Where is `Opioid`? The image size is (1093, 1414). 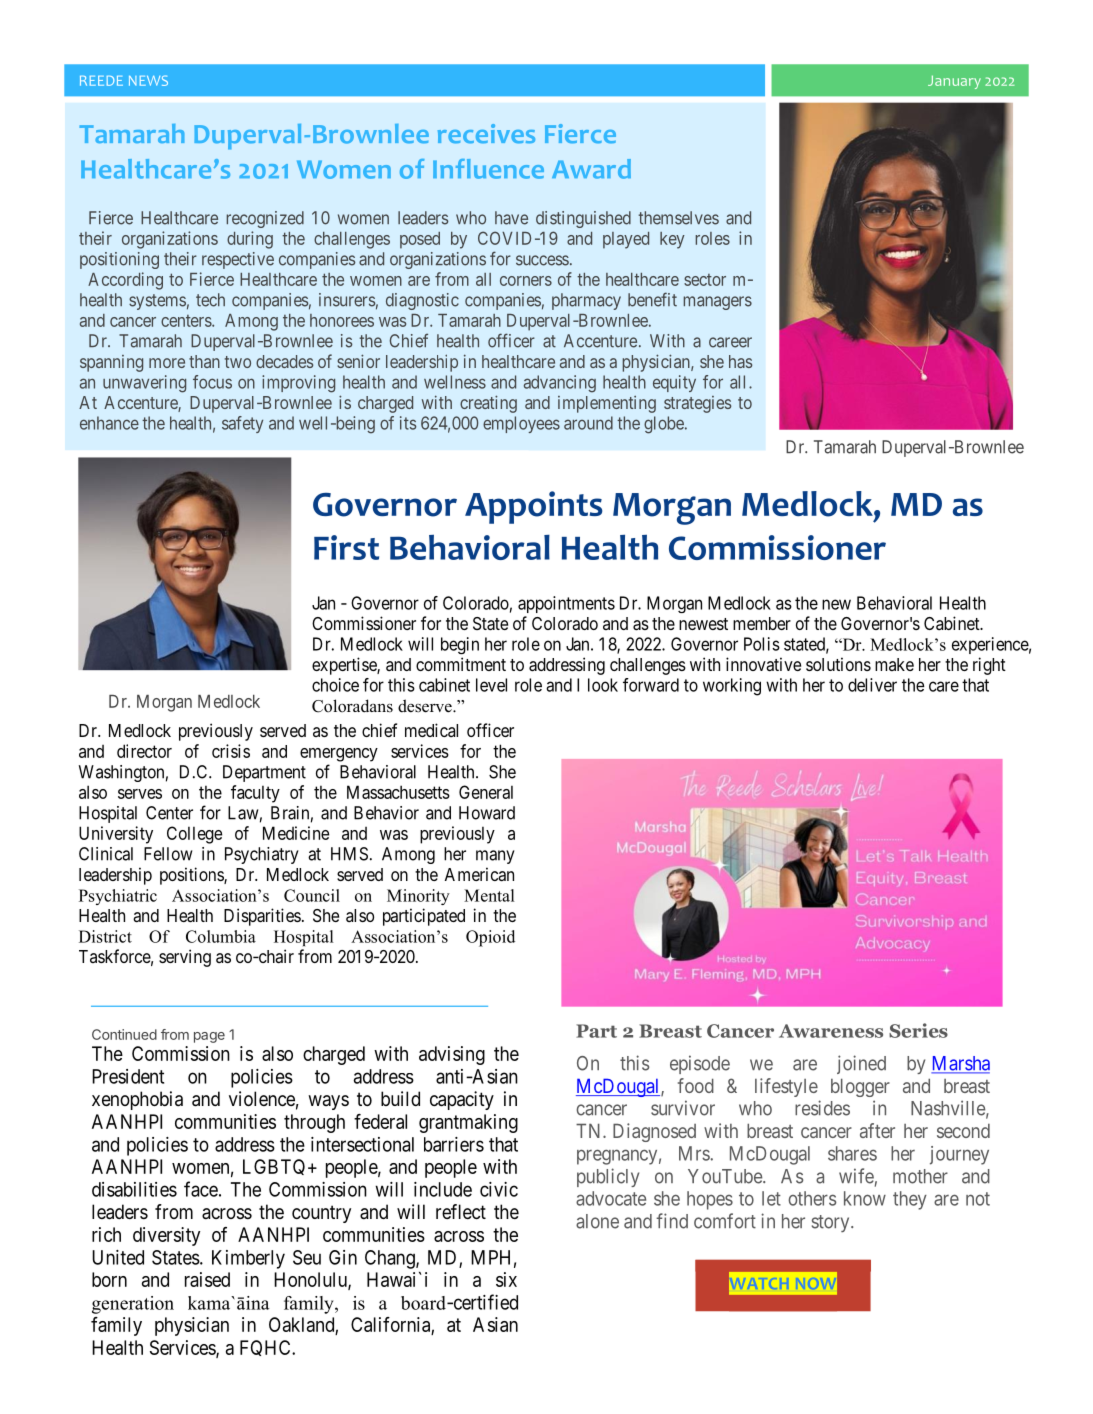 Opioid is located at coordinates (490, 938).
